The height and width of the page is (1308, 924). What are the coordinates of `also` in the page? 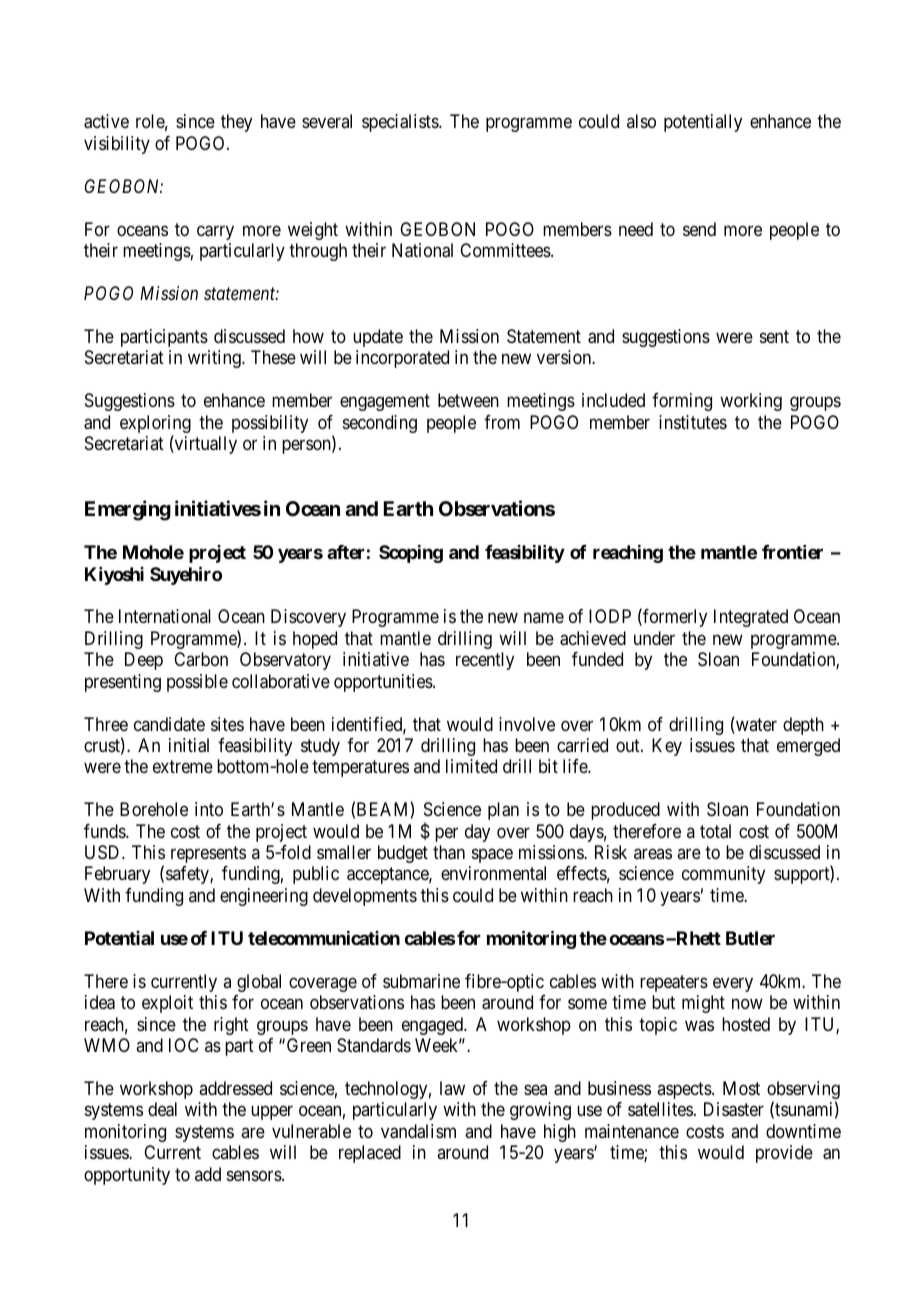 It's located at (641, 121).
